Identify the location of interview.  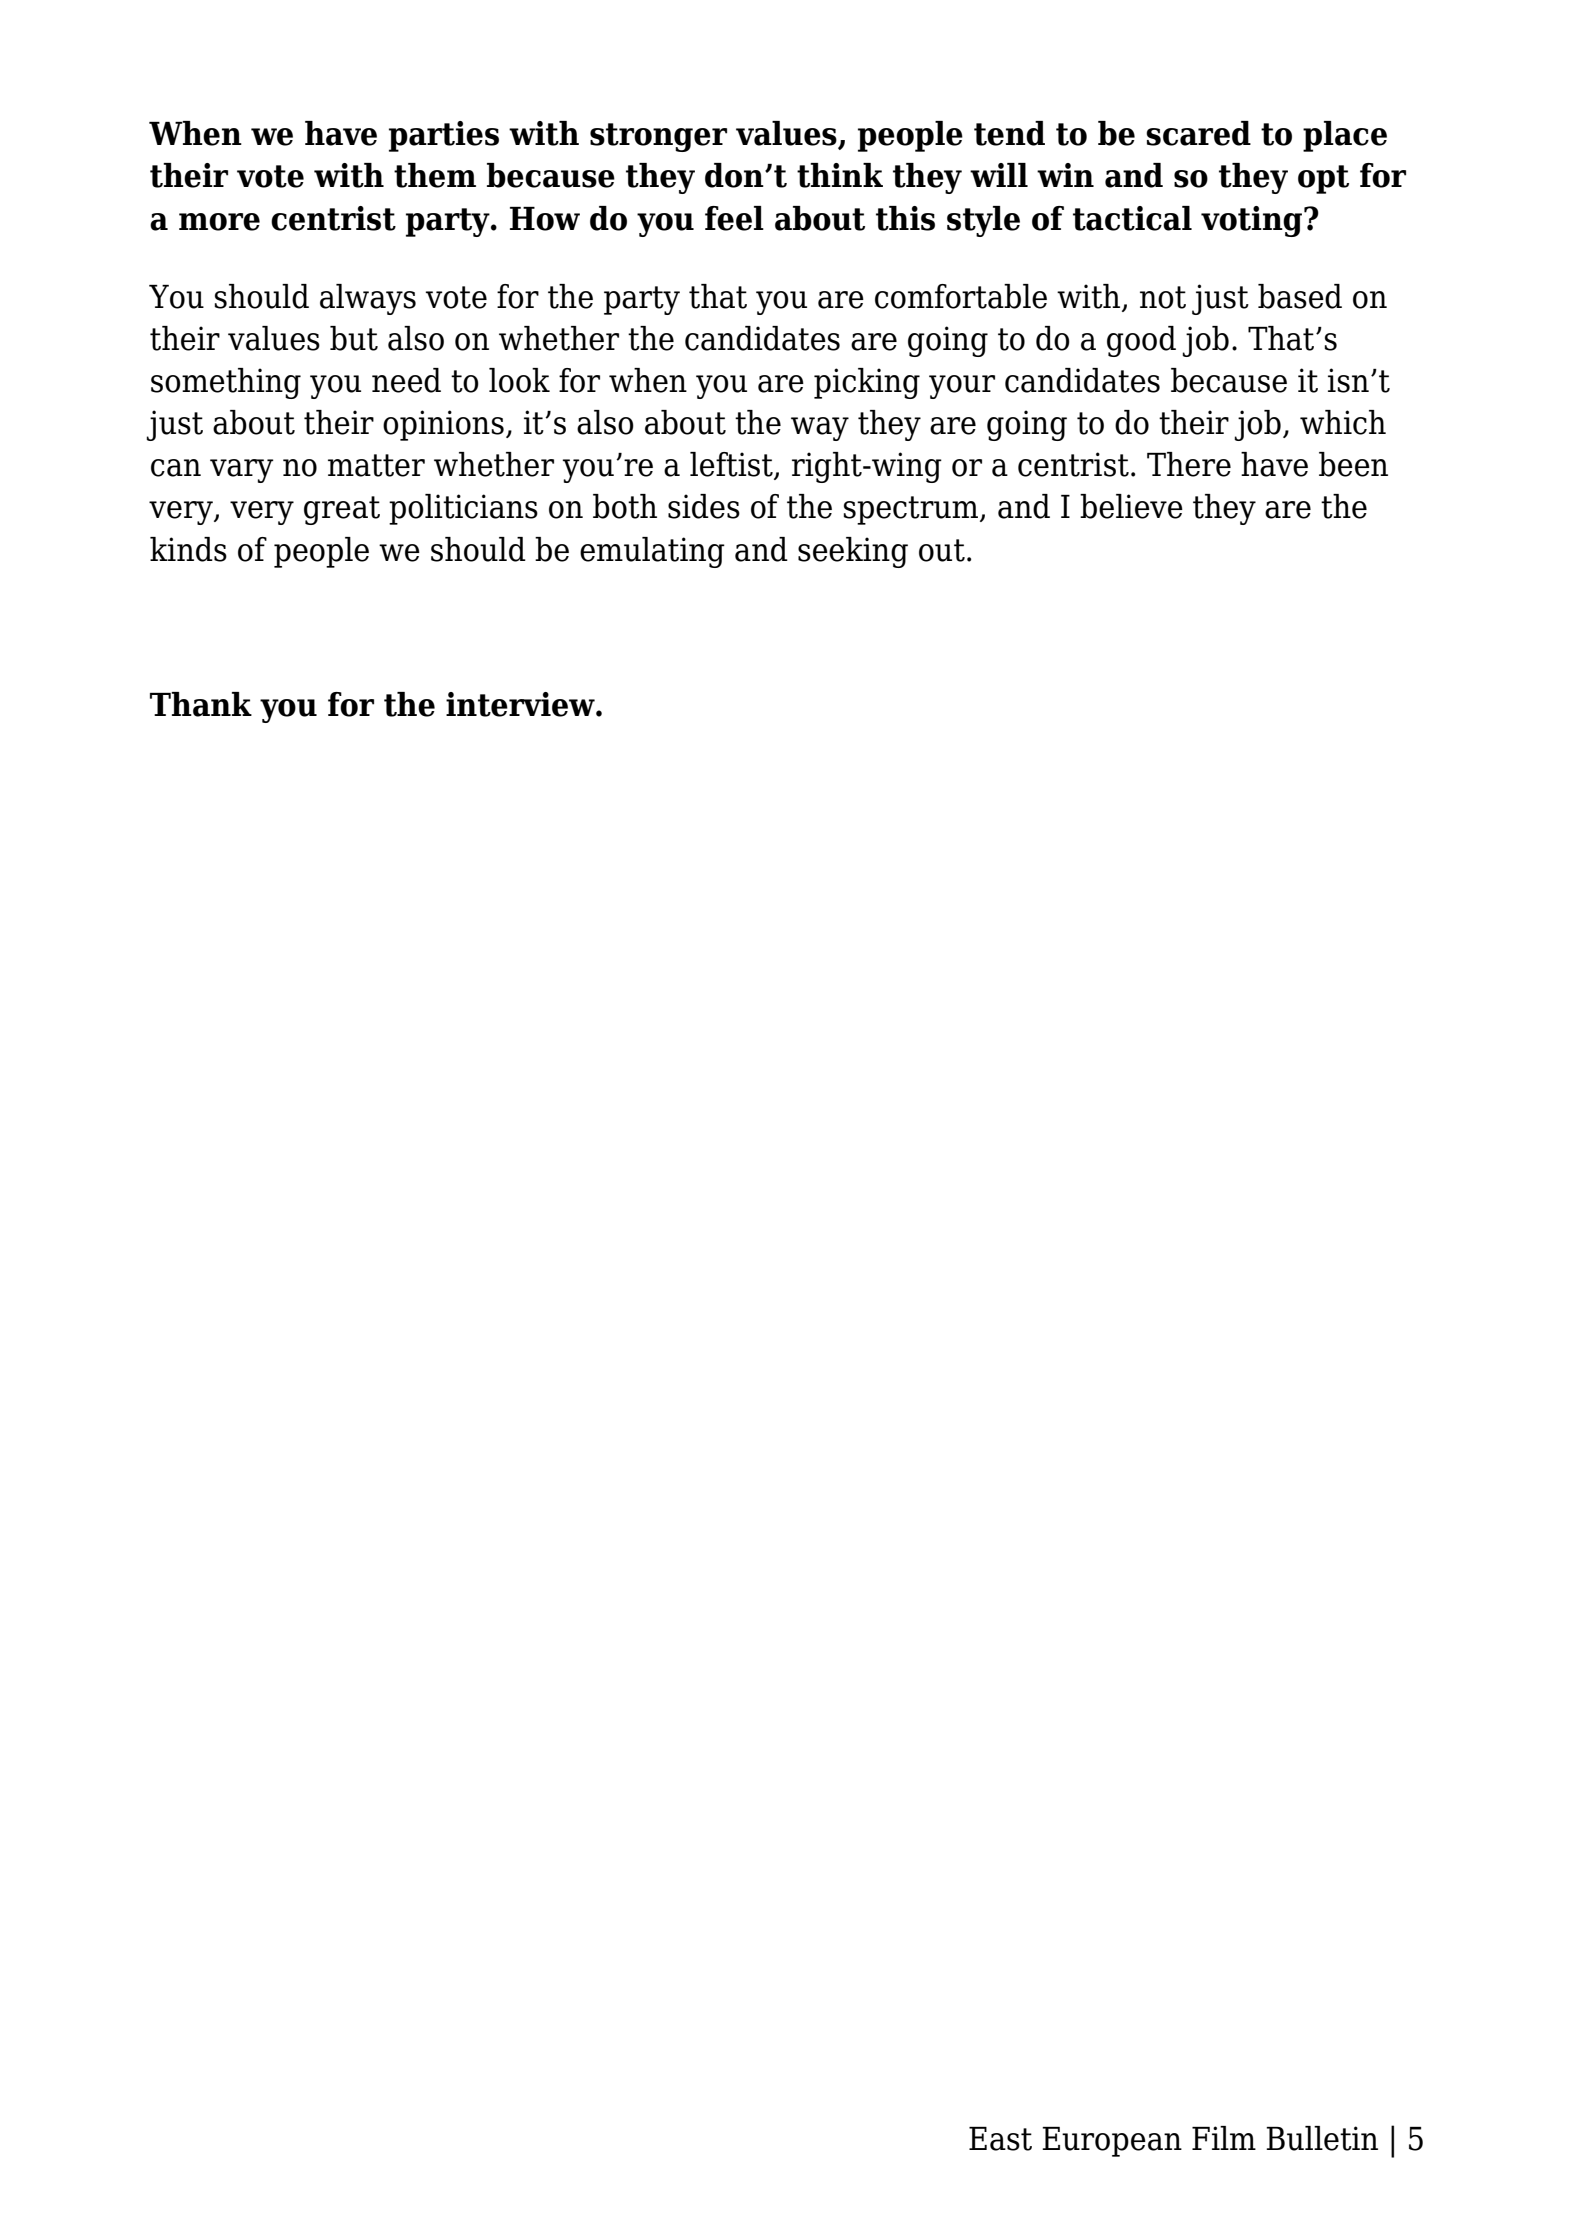
(521, 704).
